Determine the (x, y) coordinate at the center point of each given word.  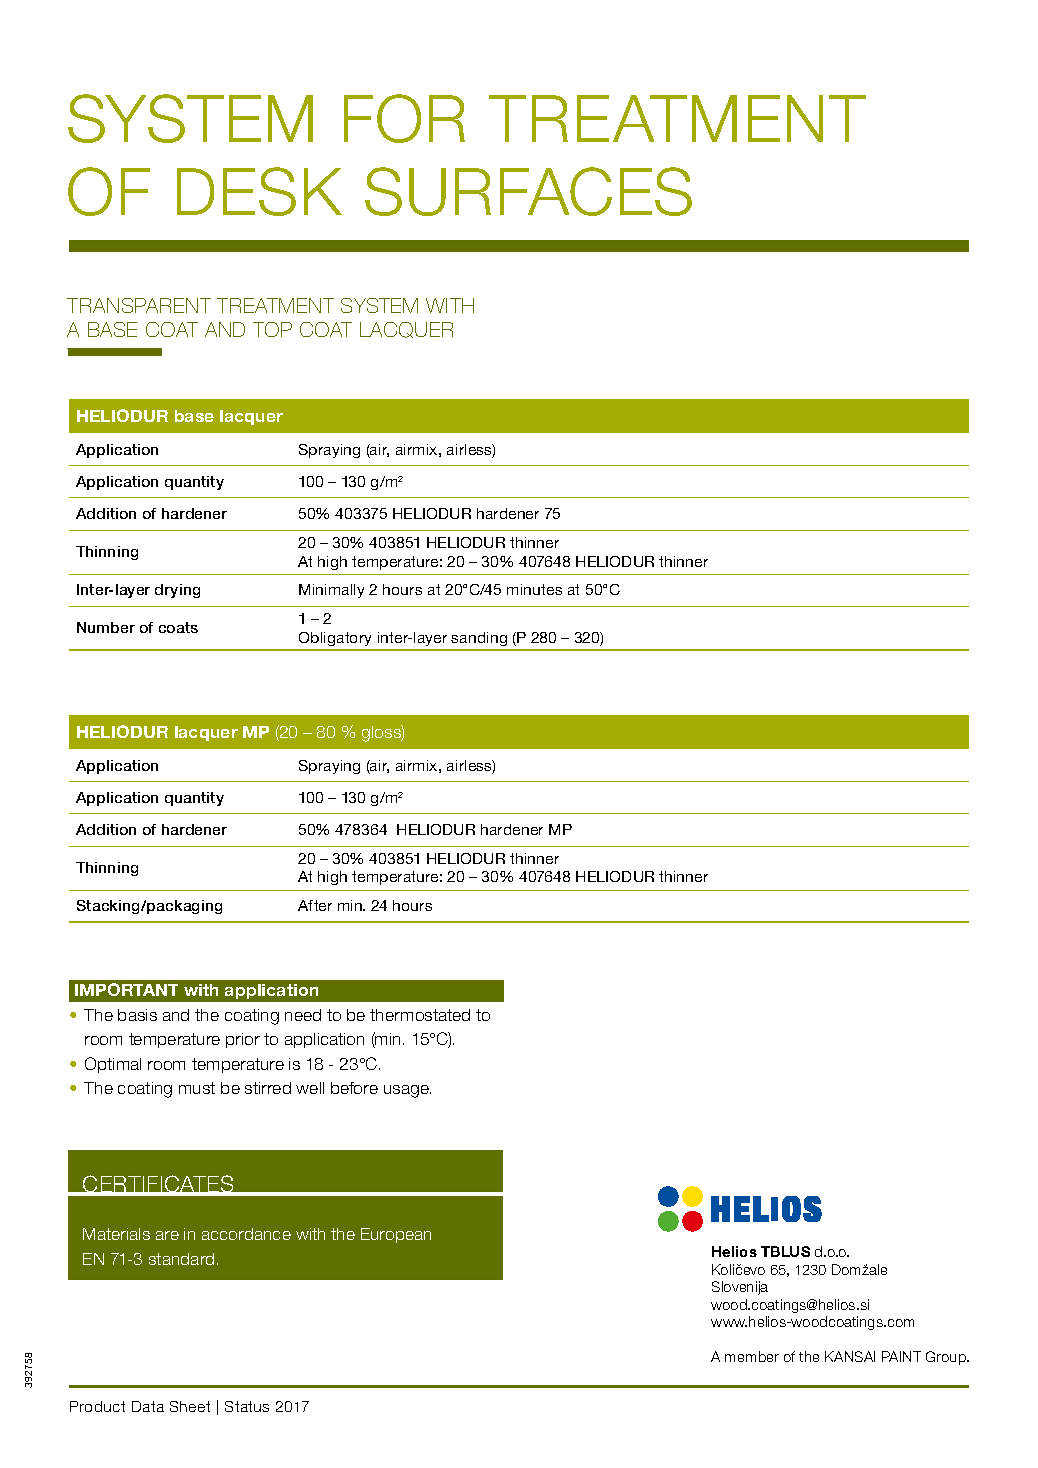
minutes (534, 589)
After (315, 905)
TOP (272, 329)
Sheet (190, 1406)
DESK (259, 191)
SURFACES (528, 191)
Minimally (331, 591)
